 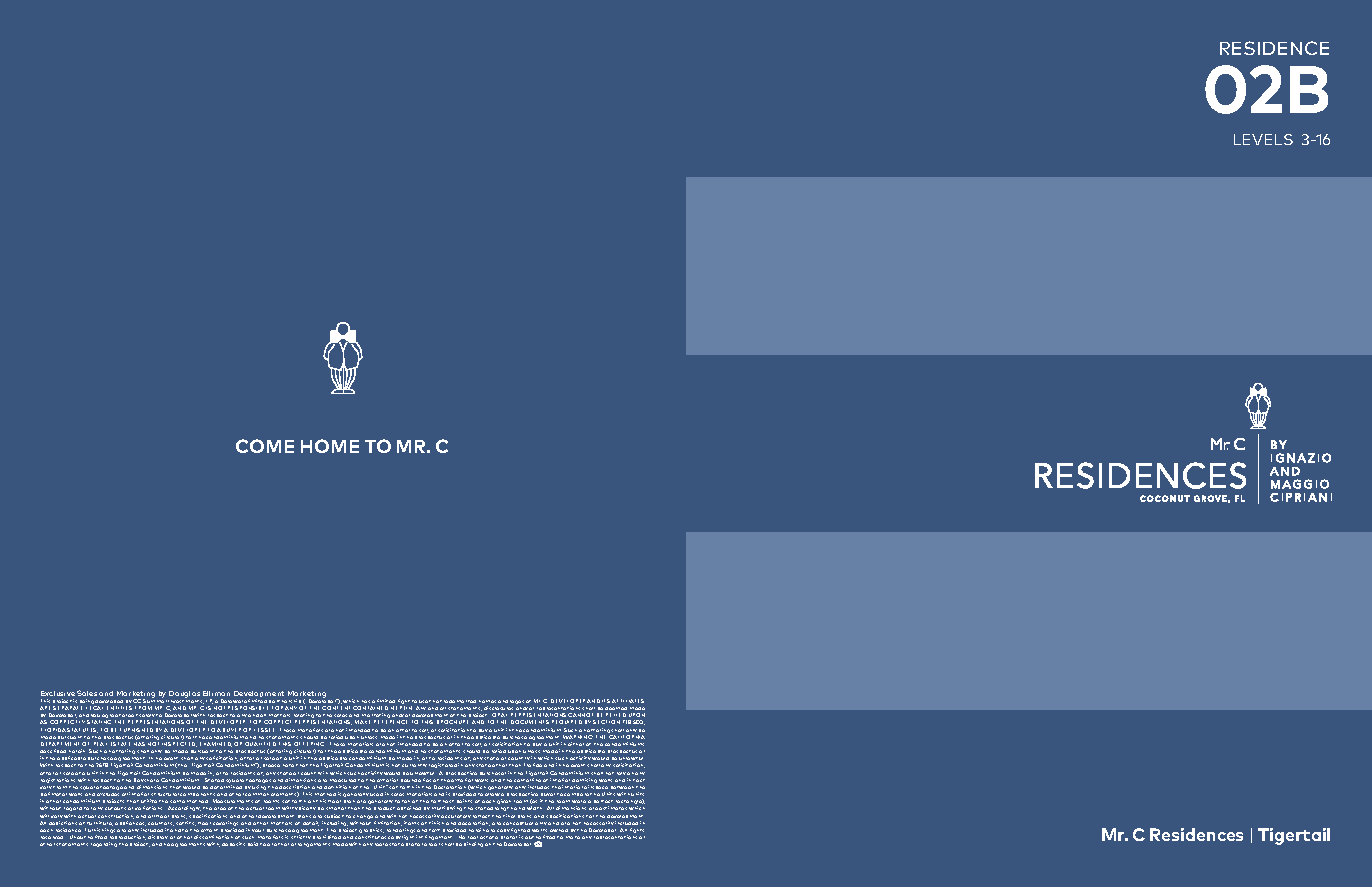 I want to click on LEVELS, so click(x=1263, y=139).
